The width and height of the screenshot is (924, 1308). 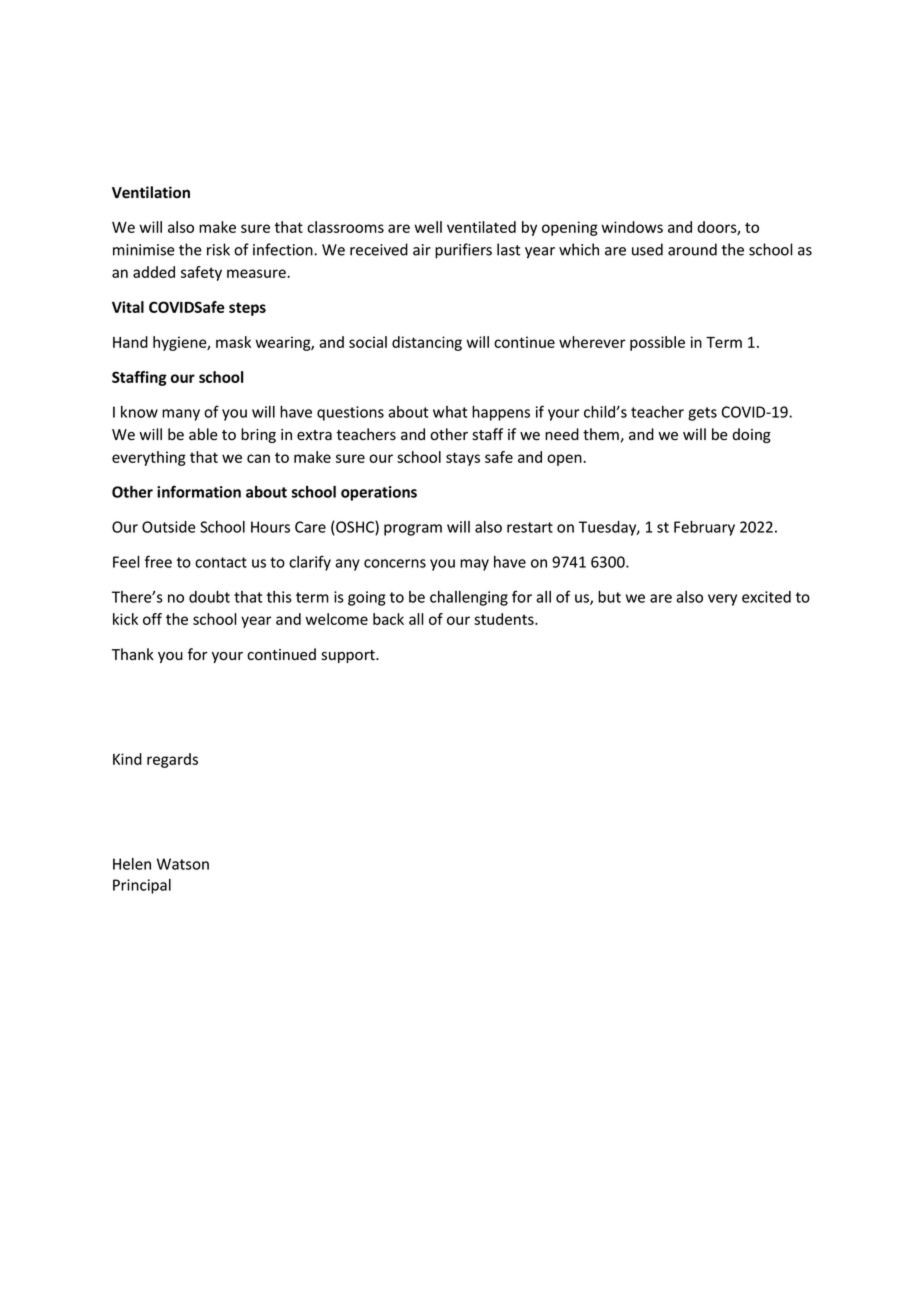 I want to click on able, so click(x=203, y=434).
